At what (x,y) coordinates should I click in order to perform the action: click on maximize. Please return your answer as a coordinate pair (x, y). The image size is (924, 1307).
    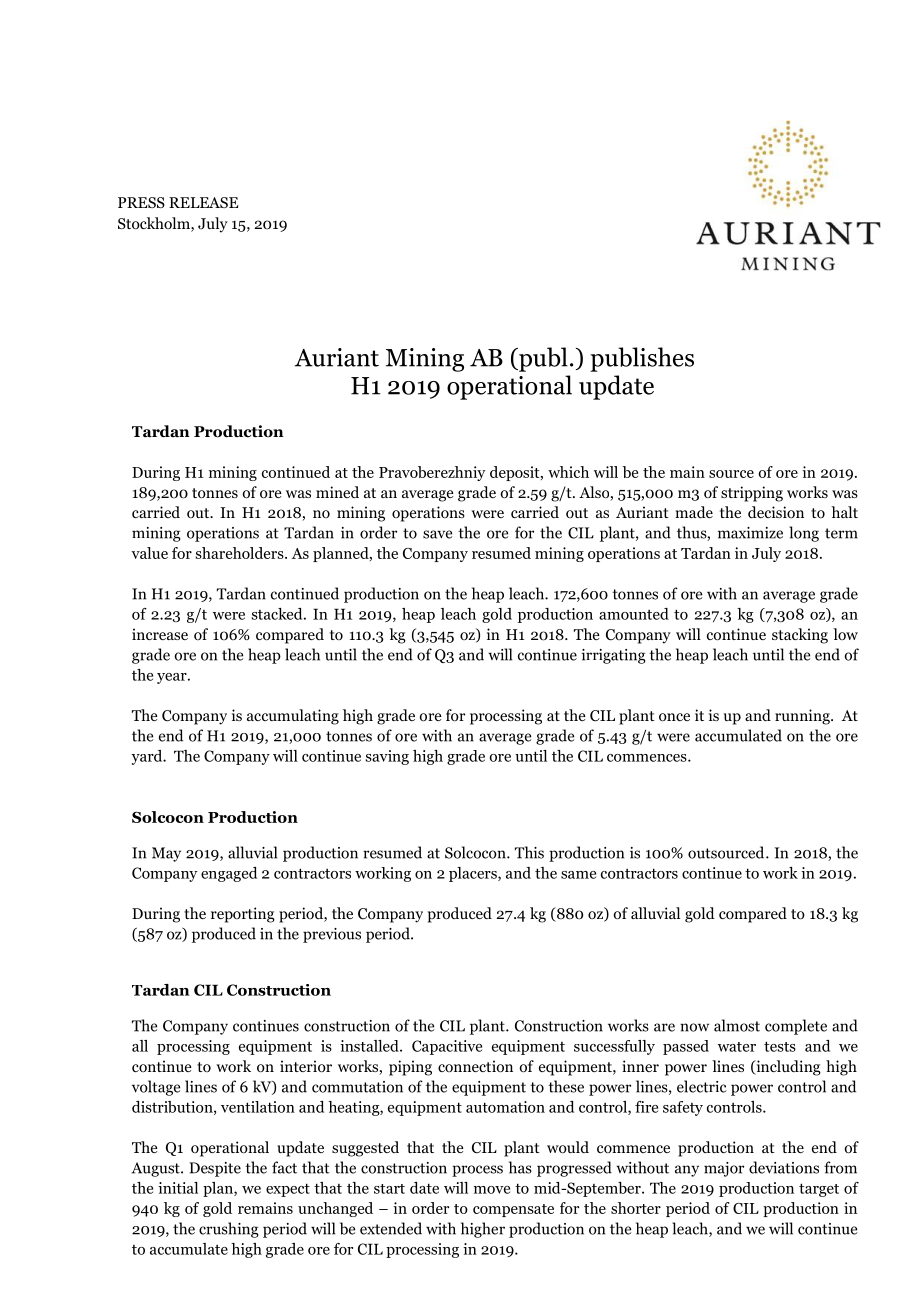
    Looking at the image, I should click on (750, 533).
